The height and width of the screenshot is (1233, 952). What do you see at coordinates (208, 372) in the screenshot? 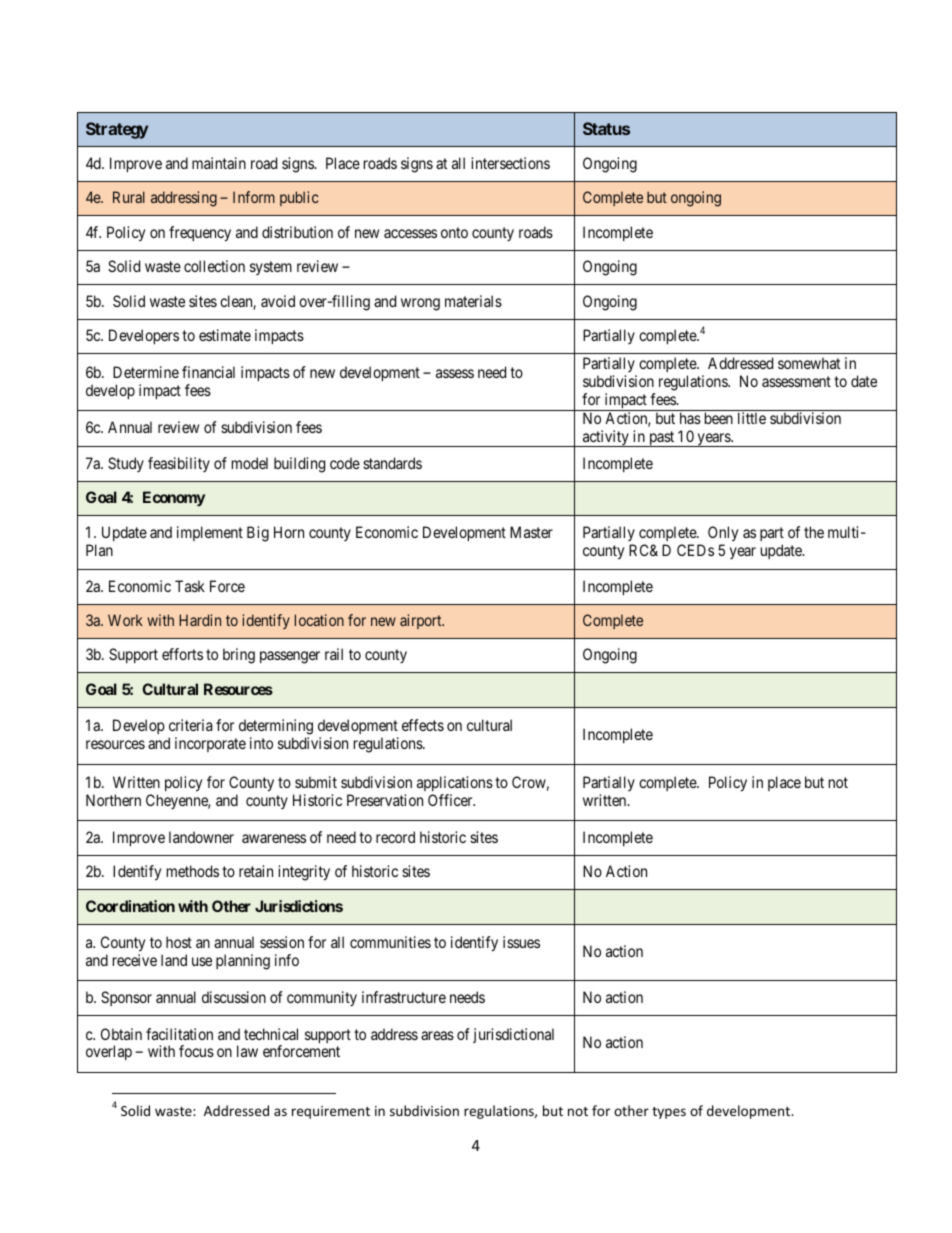
I see `financial` at bounding box center [208, 372].
